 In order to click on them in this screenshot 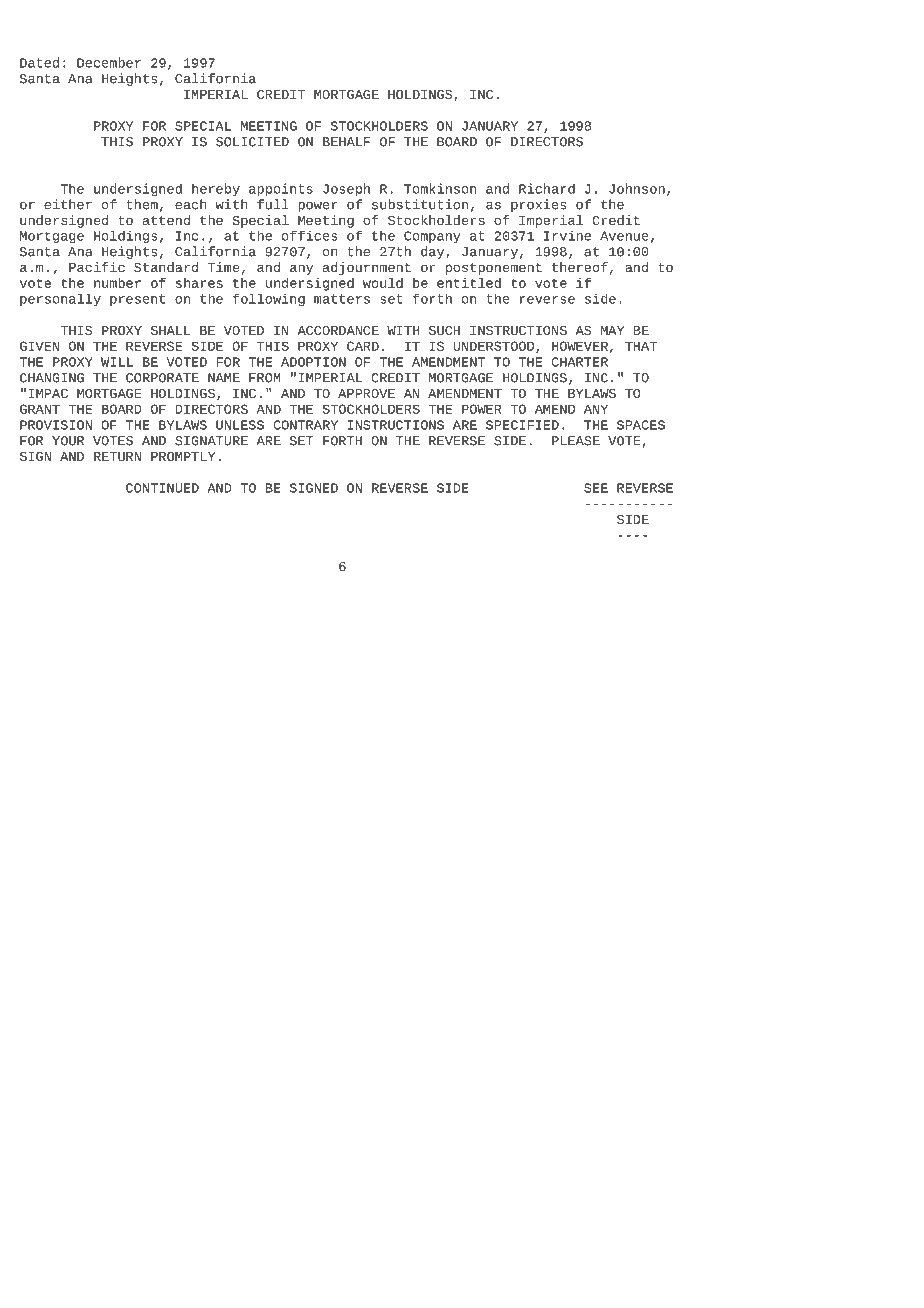, I will do `click(142, 204)`.
